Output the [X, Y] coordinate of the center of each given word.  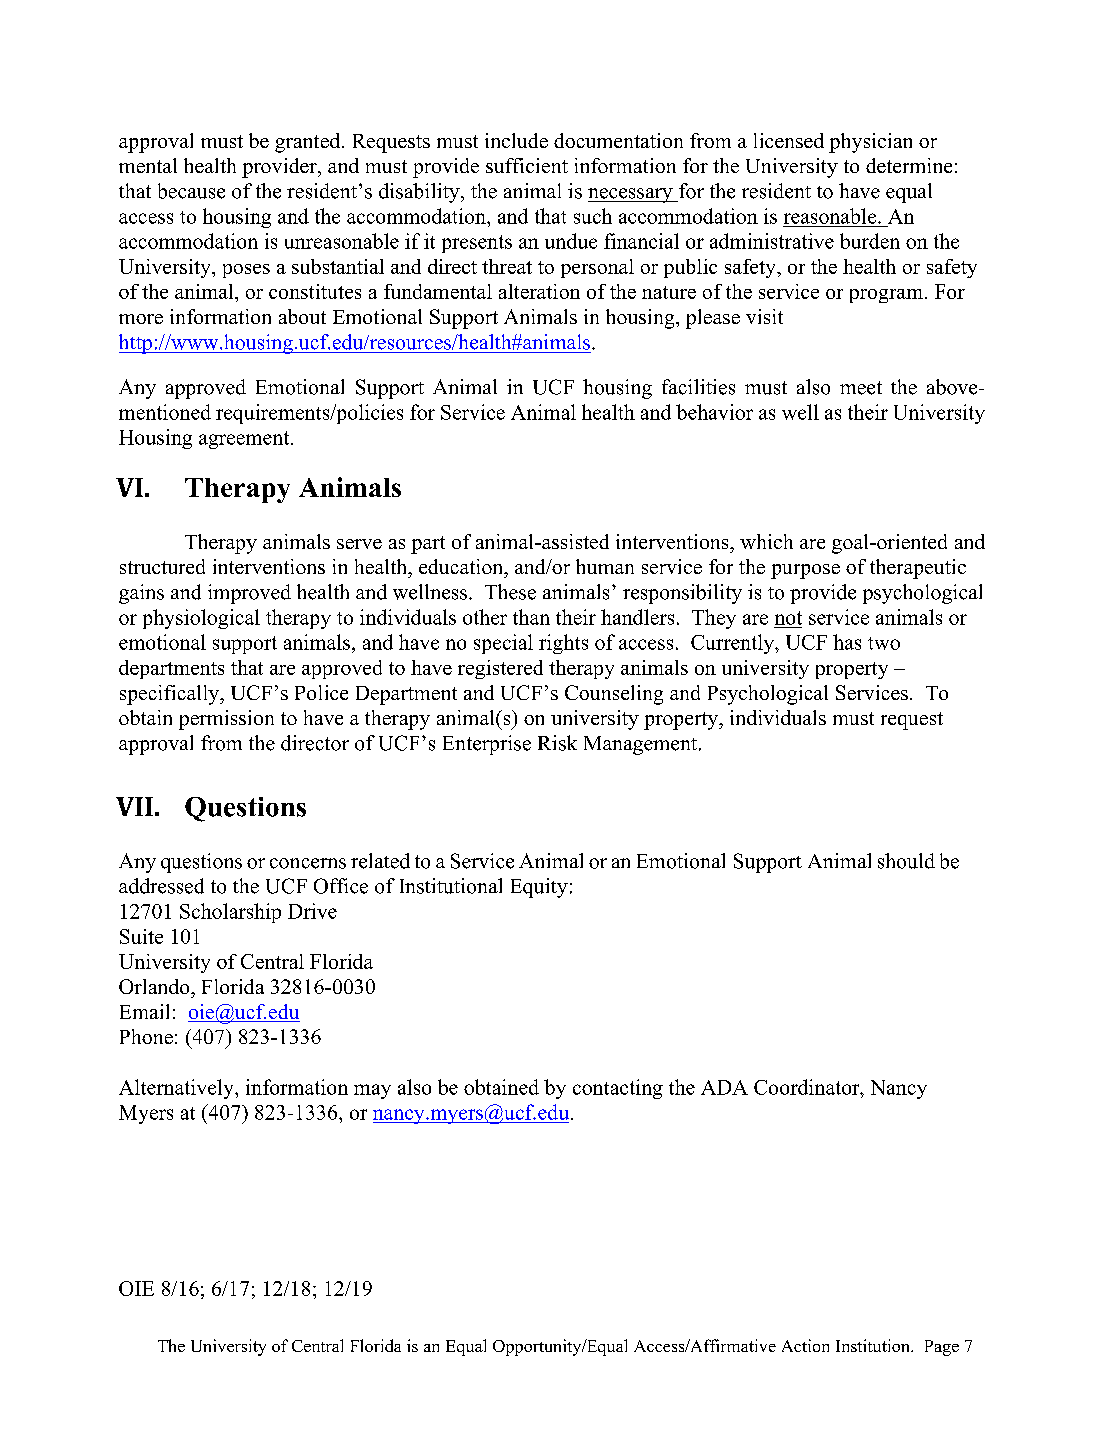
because [191, 191]
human [605, 566]
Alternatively [177, 1089]
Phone [146, 1036]
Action [805, 1345]
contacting [618, 1089]
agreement [245, 440]
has [847, 642]
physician [870, 143]
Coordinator [808, 1087]
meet [861, 388]
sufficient [527, 165]
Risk [557, 743]
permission [226, 720]
